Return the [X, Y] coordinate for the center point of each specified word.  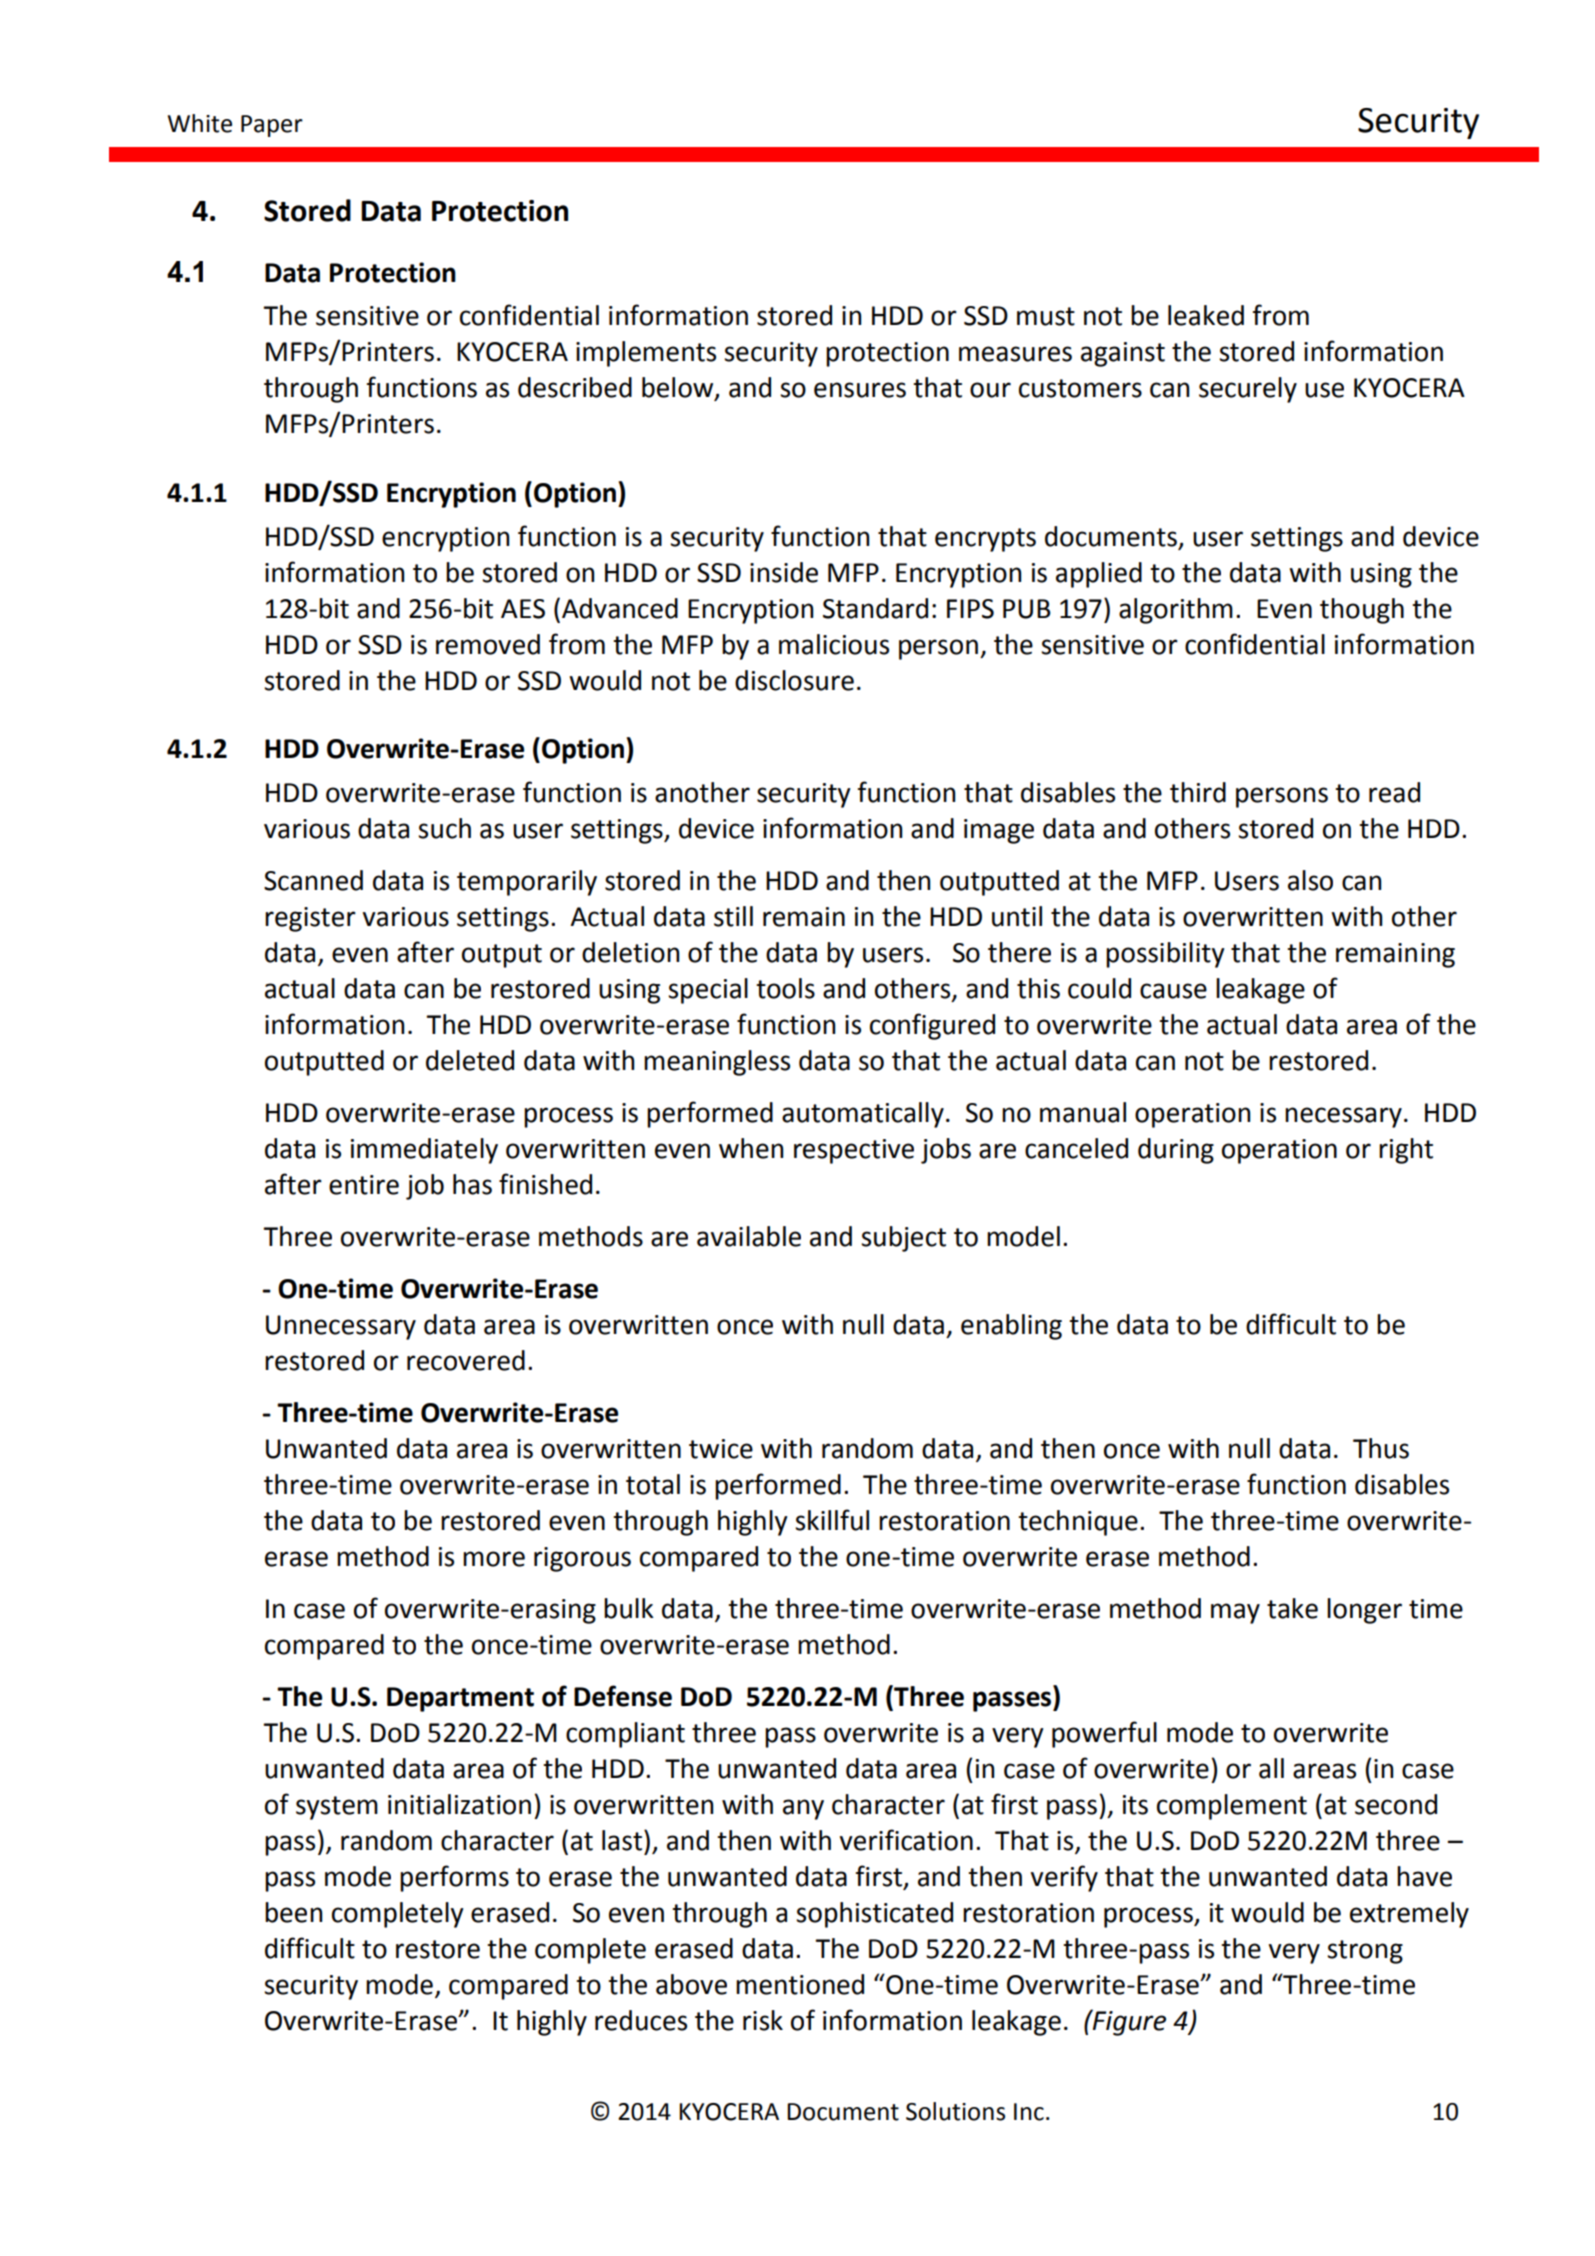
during [1176, 1151]
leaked [1206, 315]
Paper [272, 126]
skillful [832, 1520]
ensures [860, 390]
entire [364, 1185]
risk [763, 2020]
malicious [834, 644]
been [293, 1912]
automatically [863, 1115]
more [494, 1559]
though [1362, 611]
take [1292, 1608]
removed [488, 644]
